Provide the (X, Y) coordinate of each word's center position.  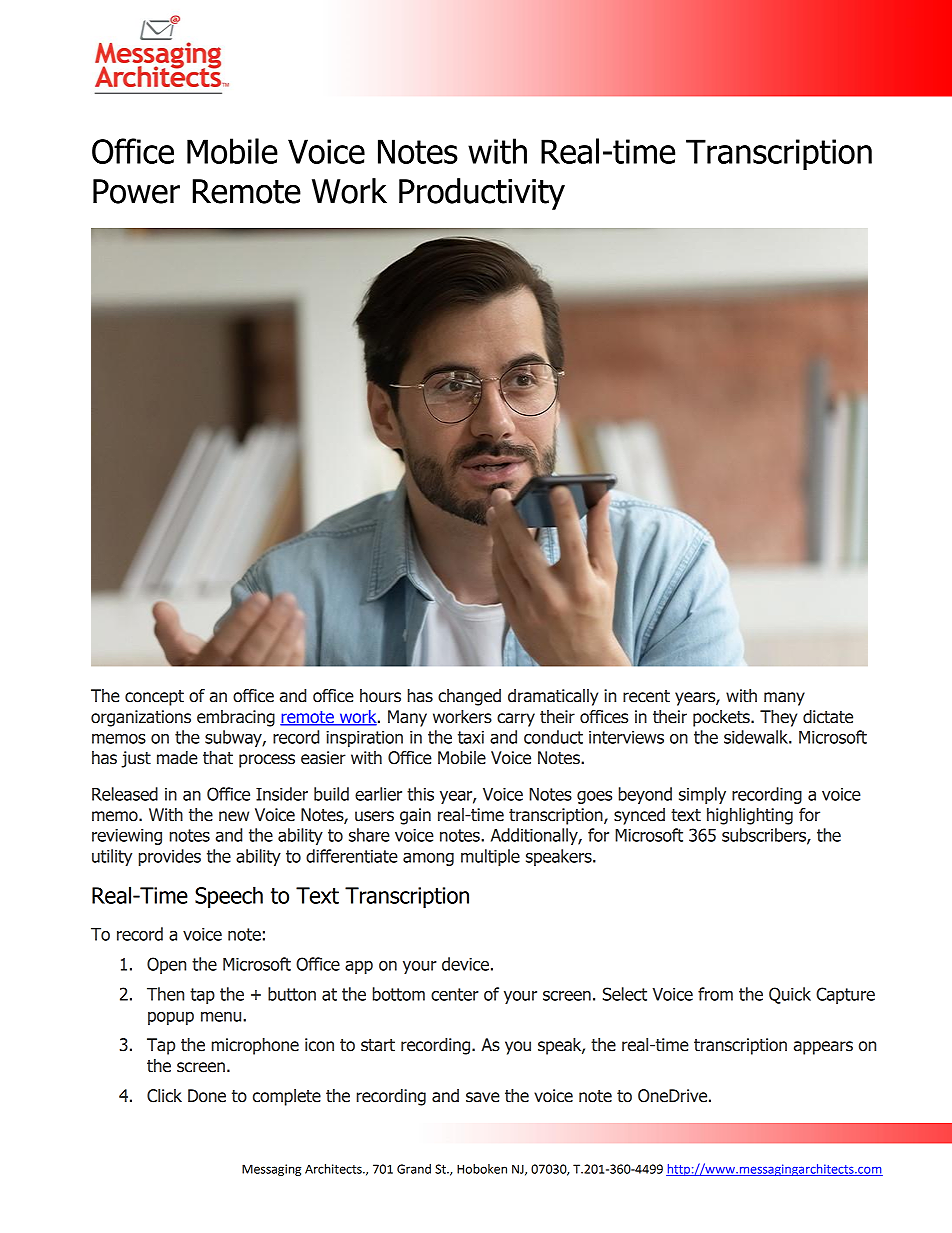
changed (469, 697)
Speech (229, 897)
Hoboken (482, 1169)
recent (646, 696)
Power (136, 191)
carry (516, 720)
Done (207, 1096)
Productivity (482, 194)
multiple (490, 857)
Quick (790, 995)
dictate (828, 717)
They (778, 718)
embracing (236, 718)
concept (154, 698)
